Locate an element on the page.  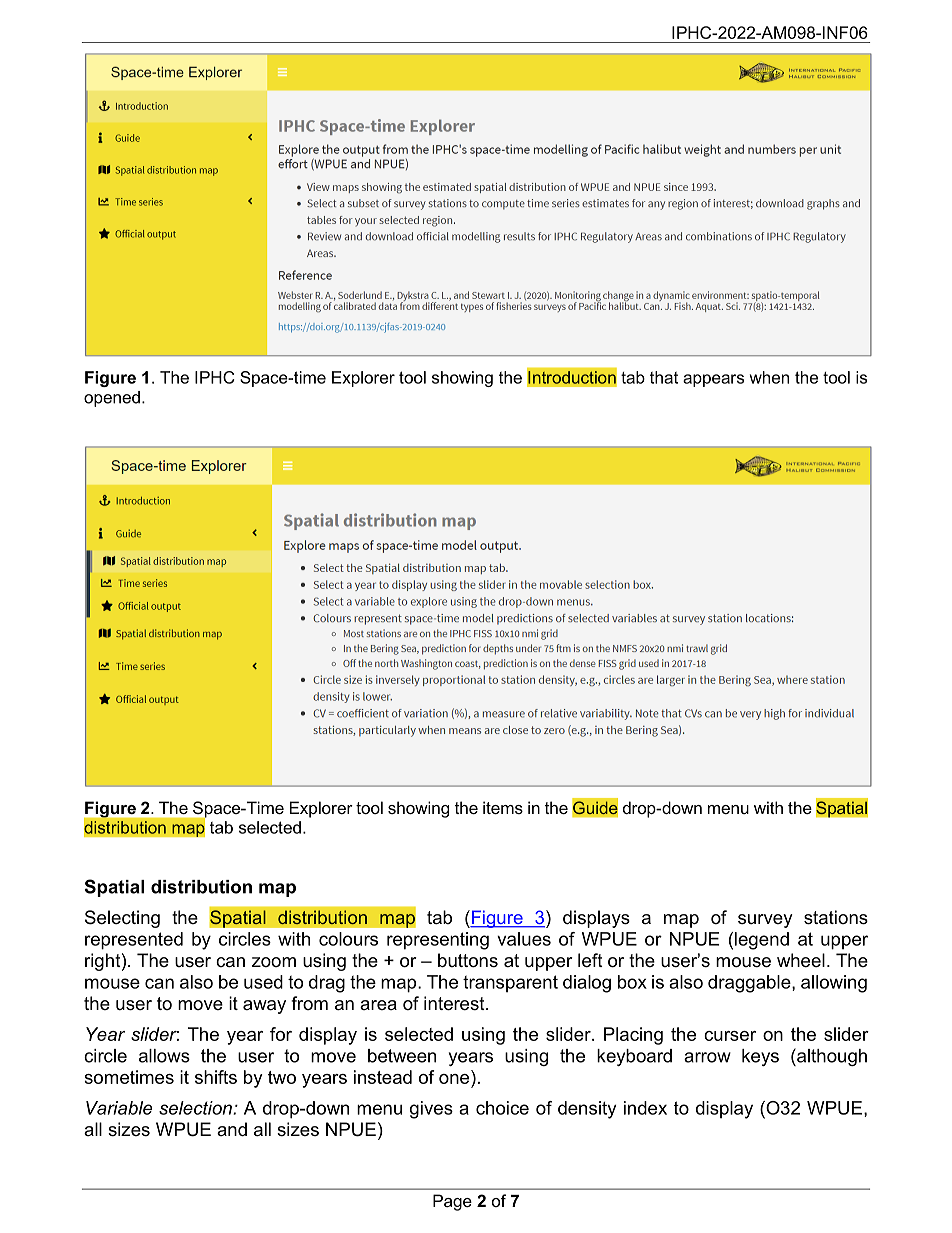
Guide is located at coordinates (595, 808).
